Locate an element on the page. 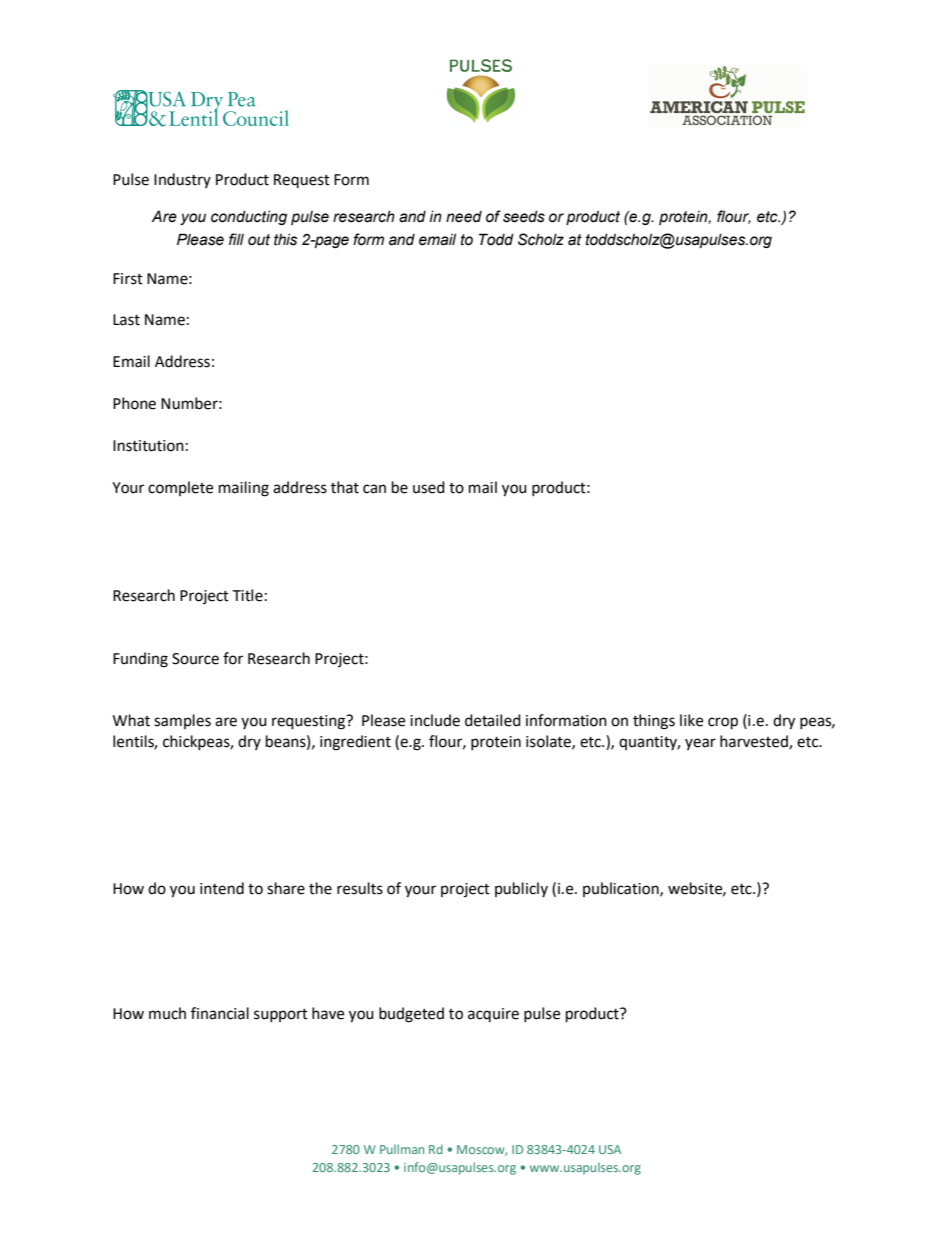  seeds is located at coordinates (524, 217).
